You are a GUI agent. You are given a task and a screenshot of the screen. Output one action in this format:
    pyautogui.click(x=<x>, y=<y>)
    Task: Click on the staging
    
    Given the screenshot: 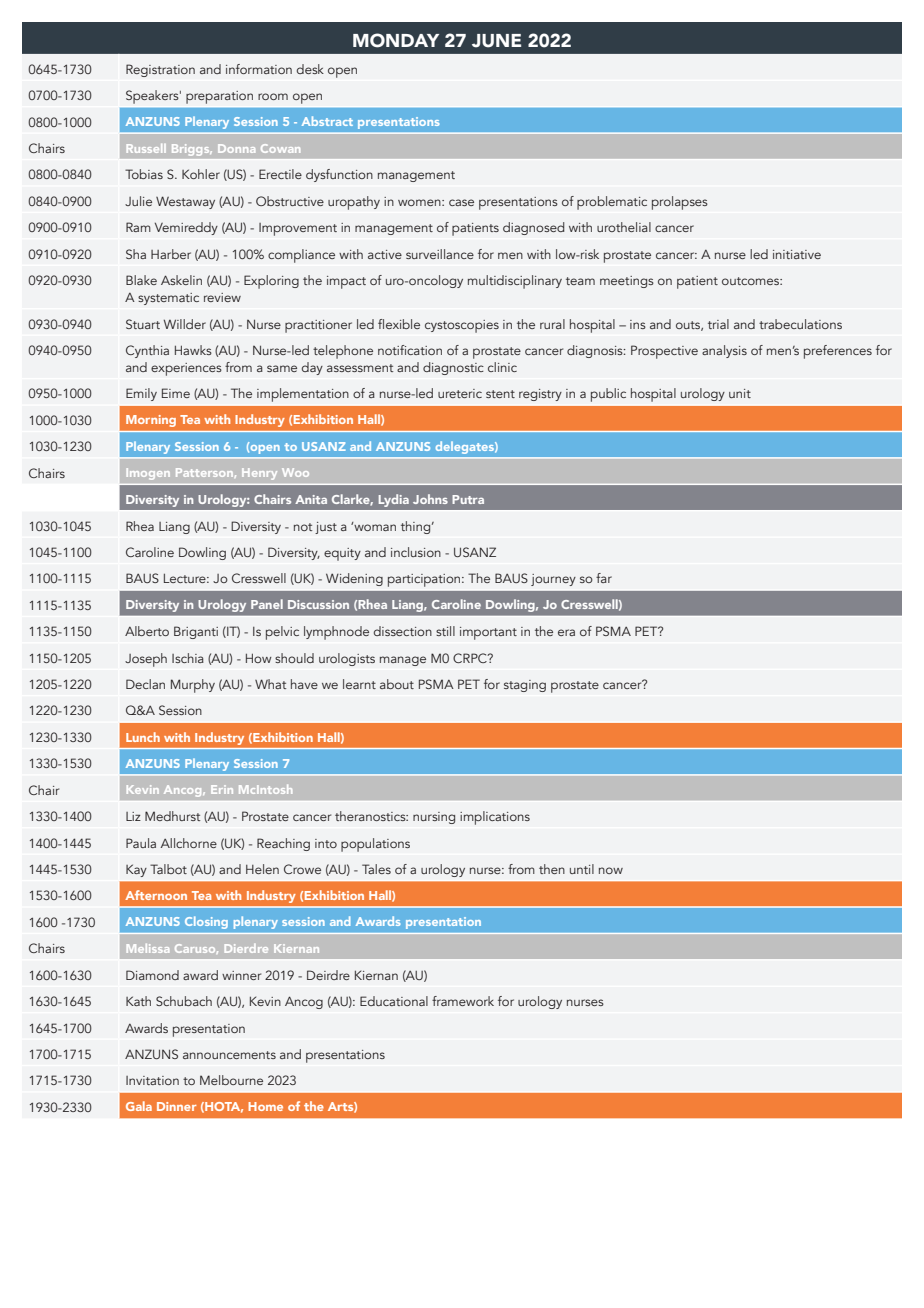 What is the action you would take?
    pyautogui.click(x=525, y=686)
